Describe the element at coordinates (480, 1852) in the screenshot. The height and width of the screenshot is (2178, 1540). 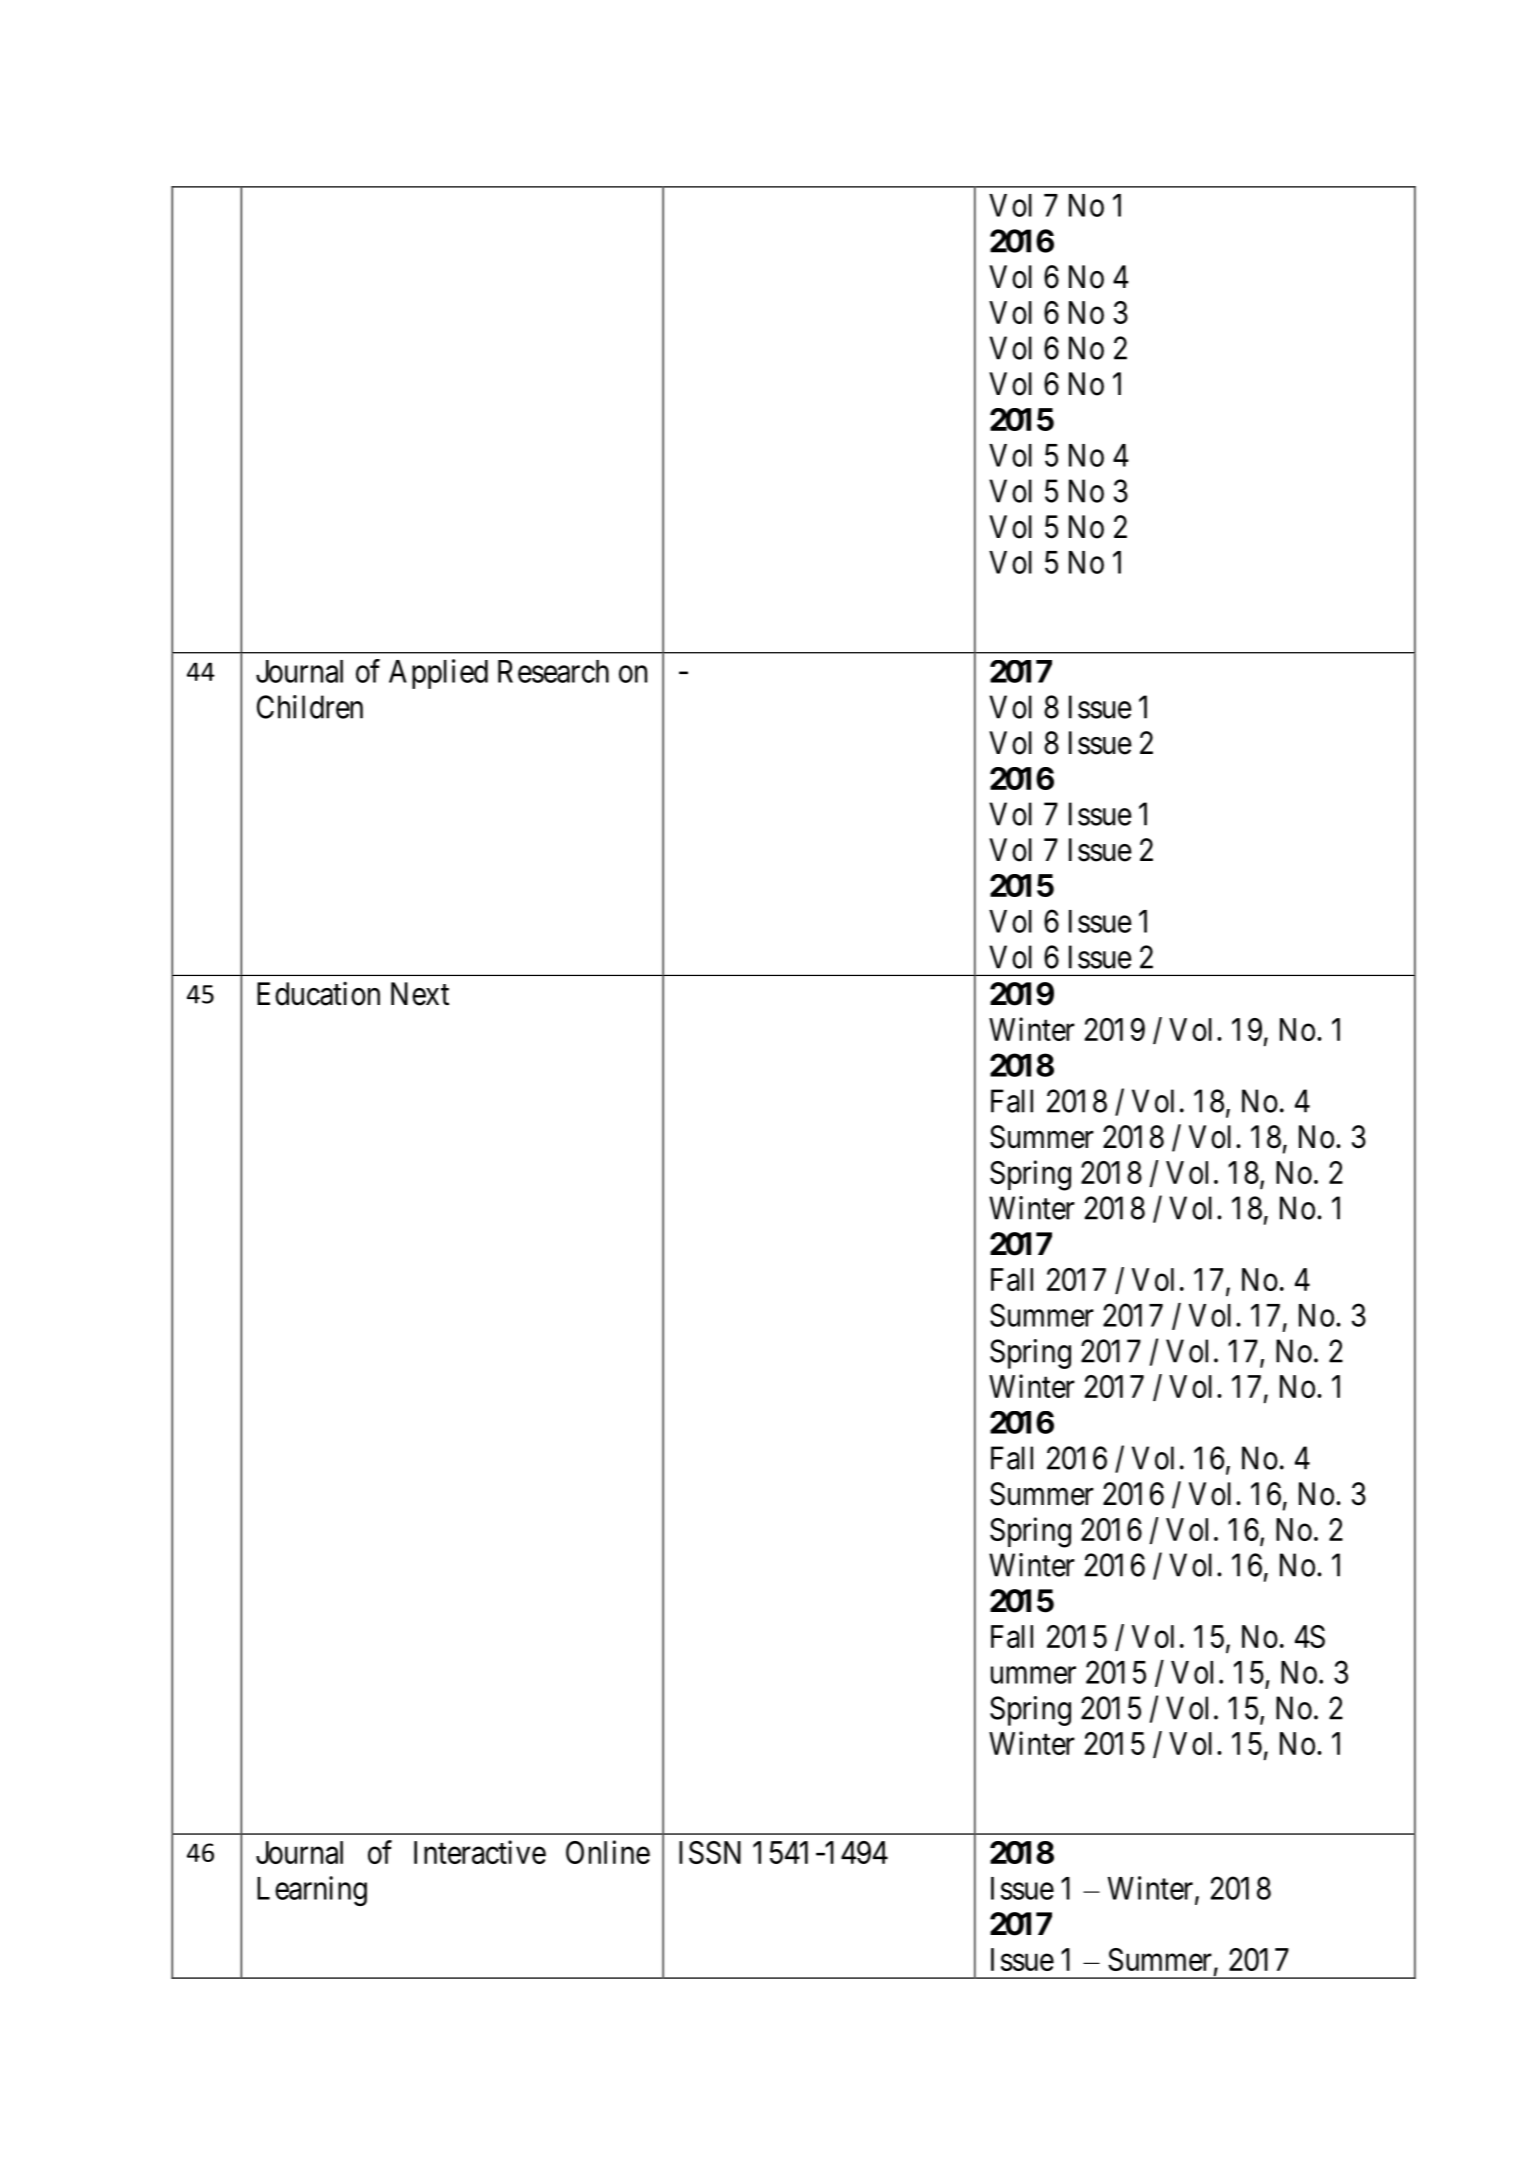
I see `Interactive` at that location.
